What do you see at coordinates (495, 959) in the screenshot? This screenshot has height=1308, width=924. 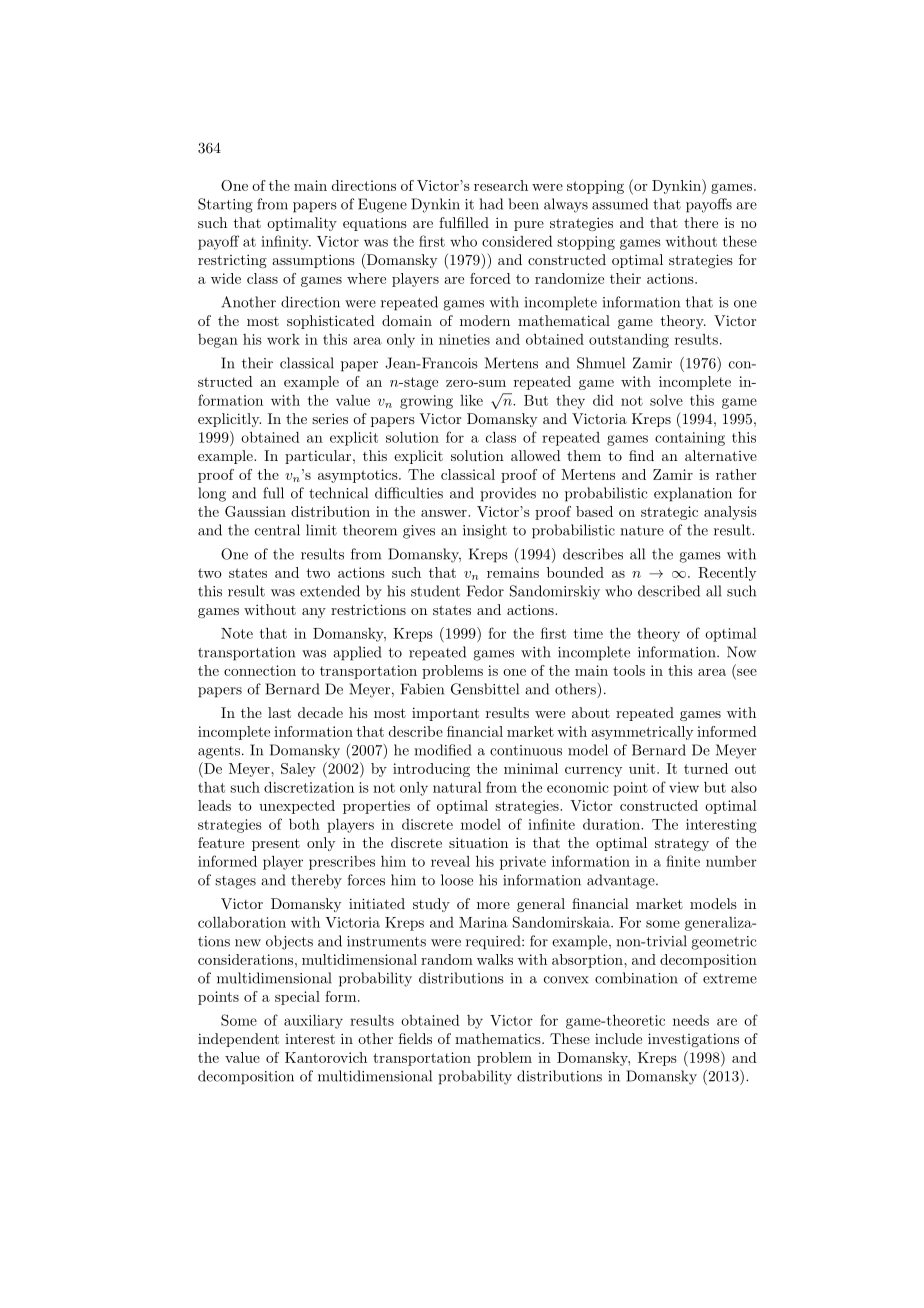 I see `walks` at bounding box center [495, 959].
